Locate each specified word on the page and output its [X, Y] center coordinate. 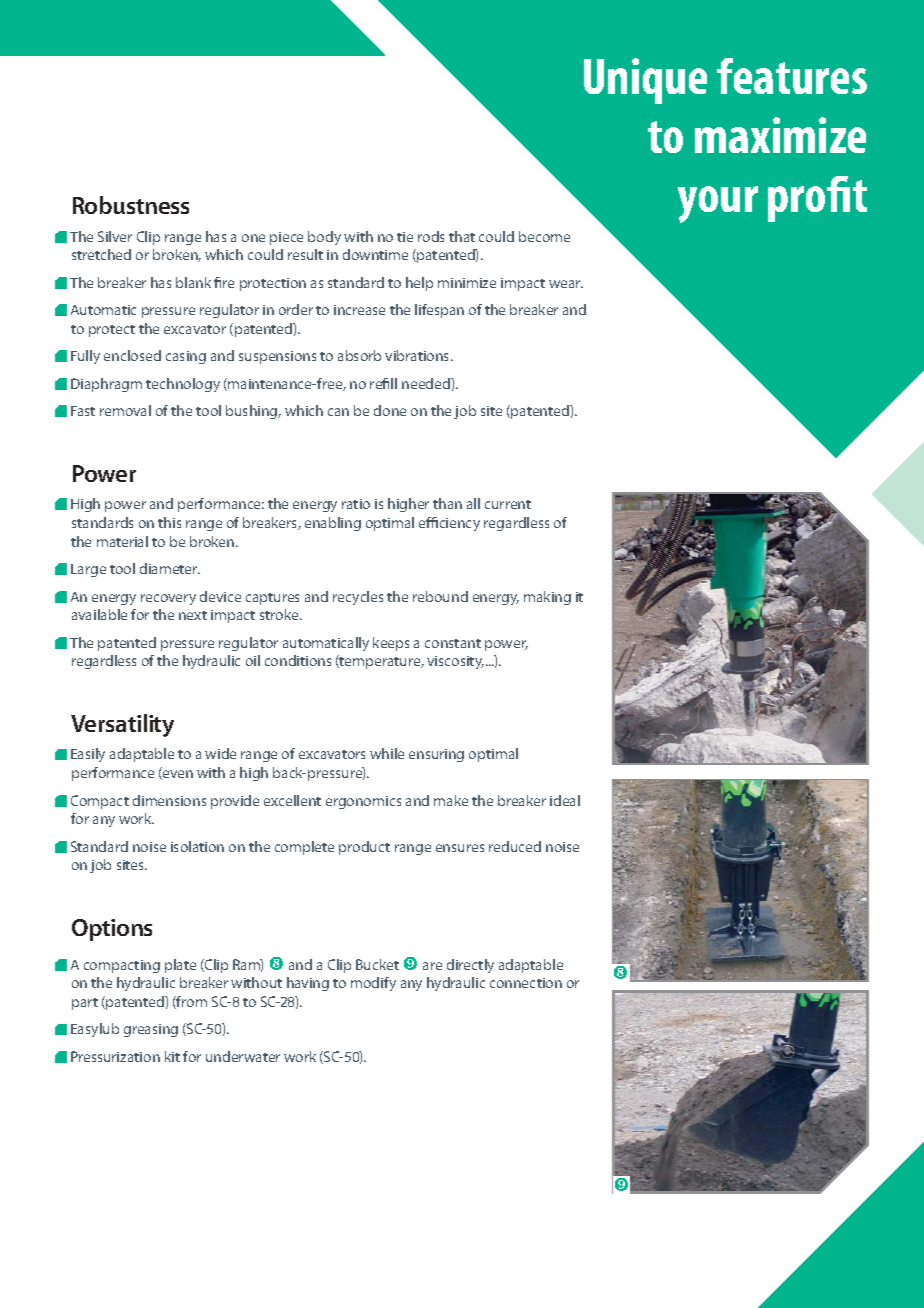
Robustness [131, 205]
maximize [780, 135]
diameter [170, 568]
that [462, 236]
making [547, 598]
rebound [440, 596]
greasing [151, 1030]
